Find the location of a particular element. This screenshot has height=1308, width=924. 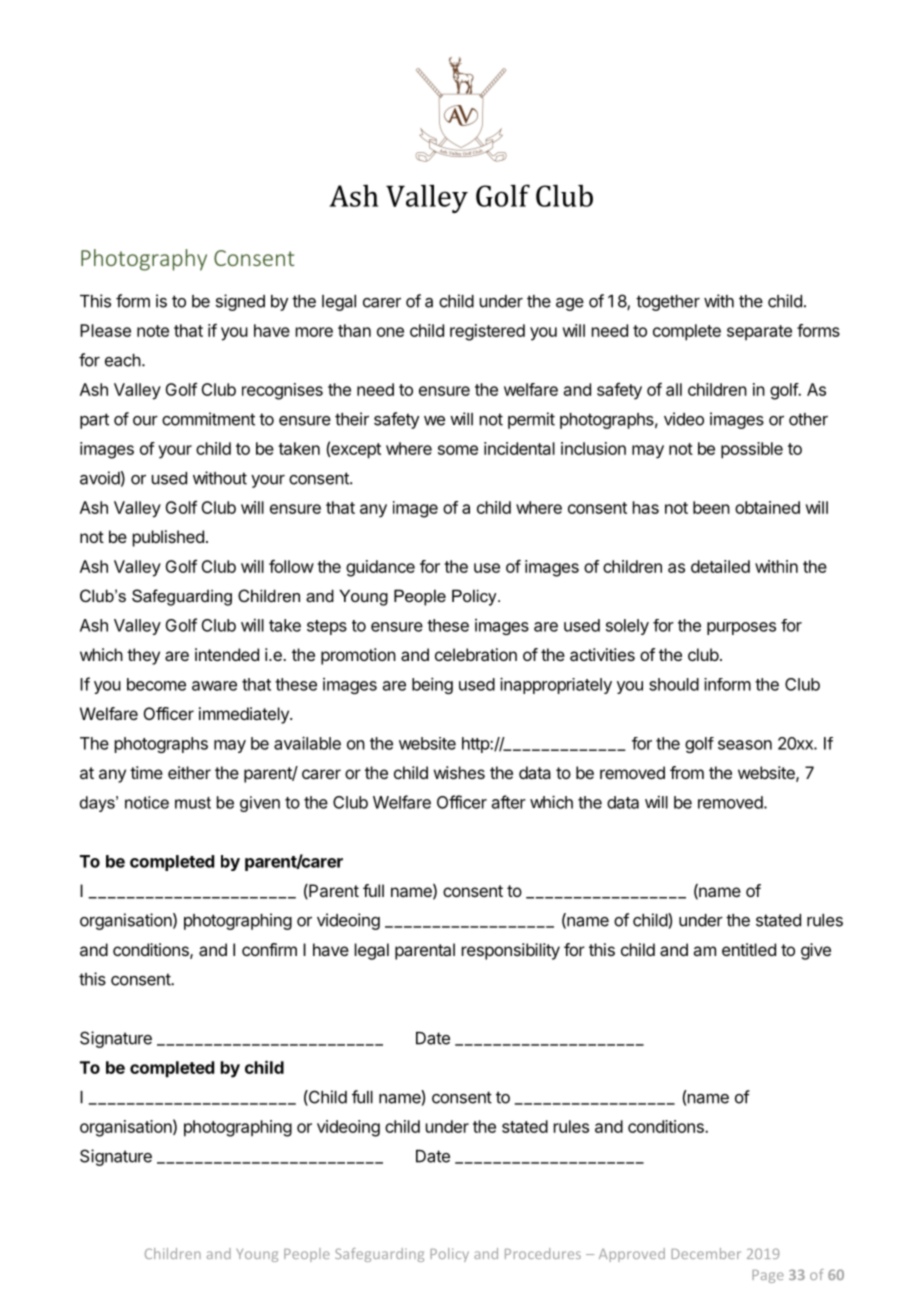

registered is located at coordinates (487, 332).
